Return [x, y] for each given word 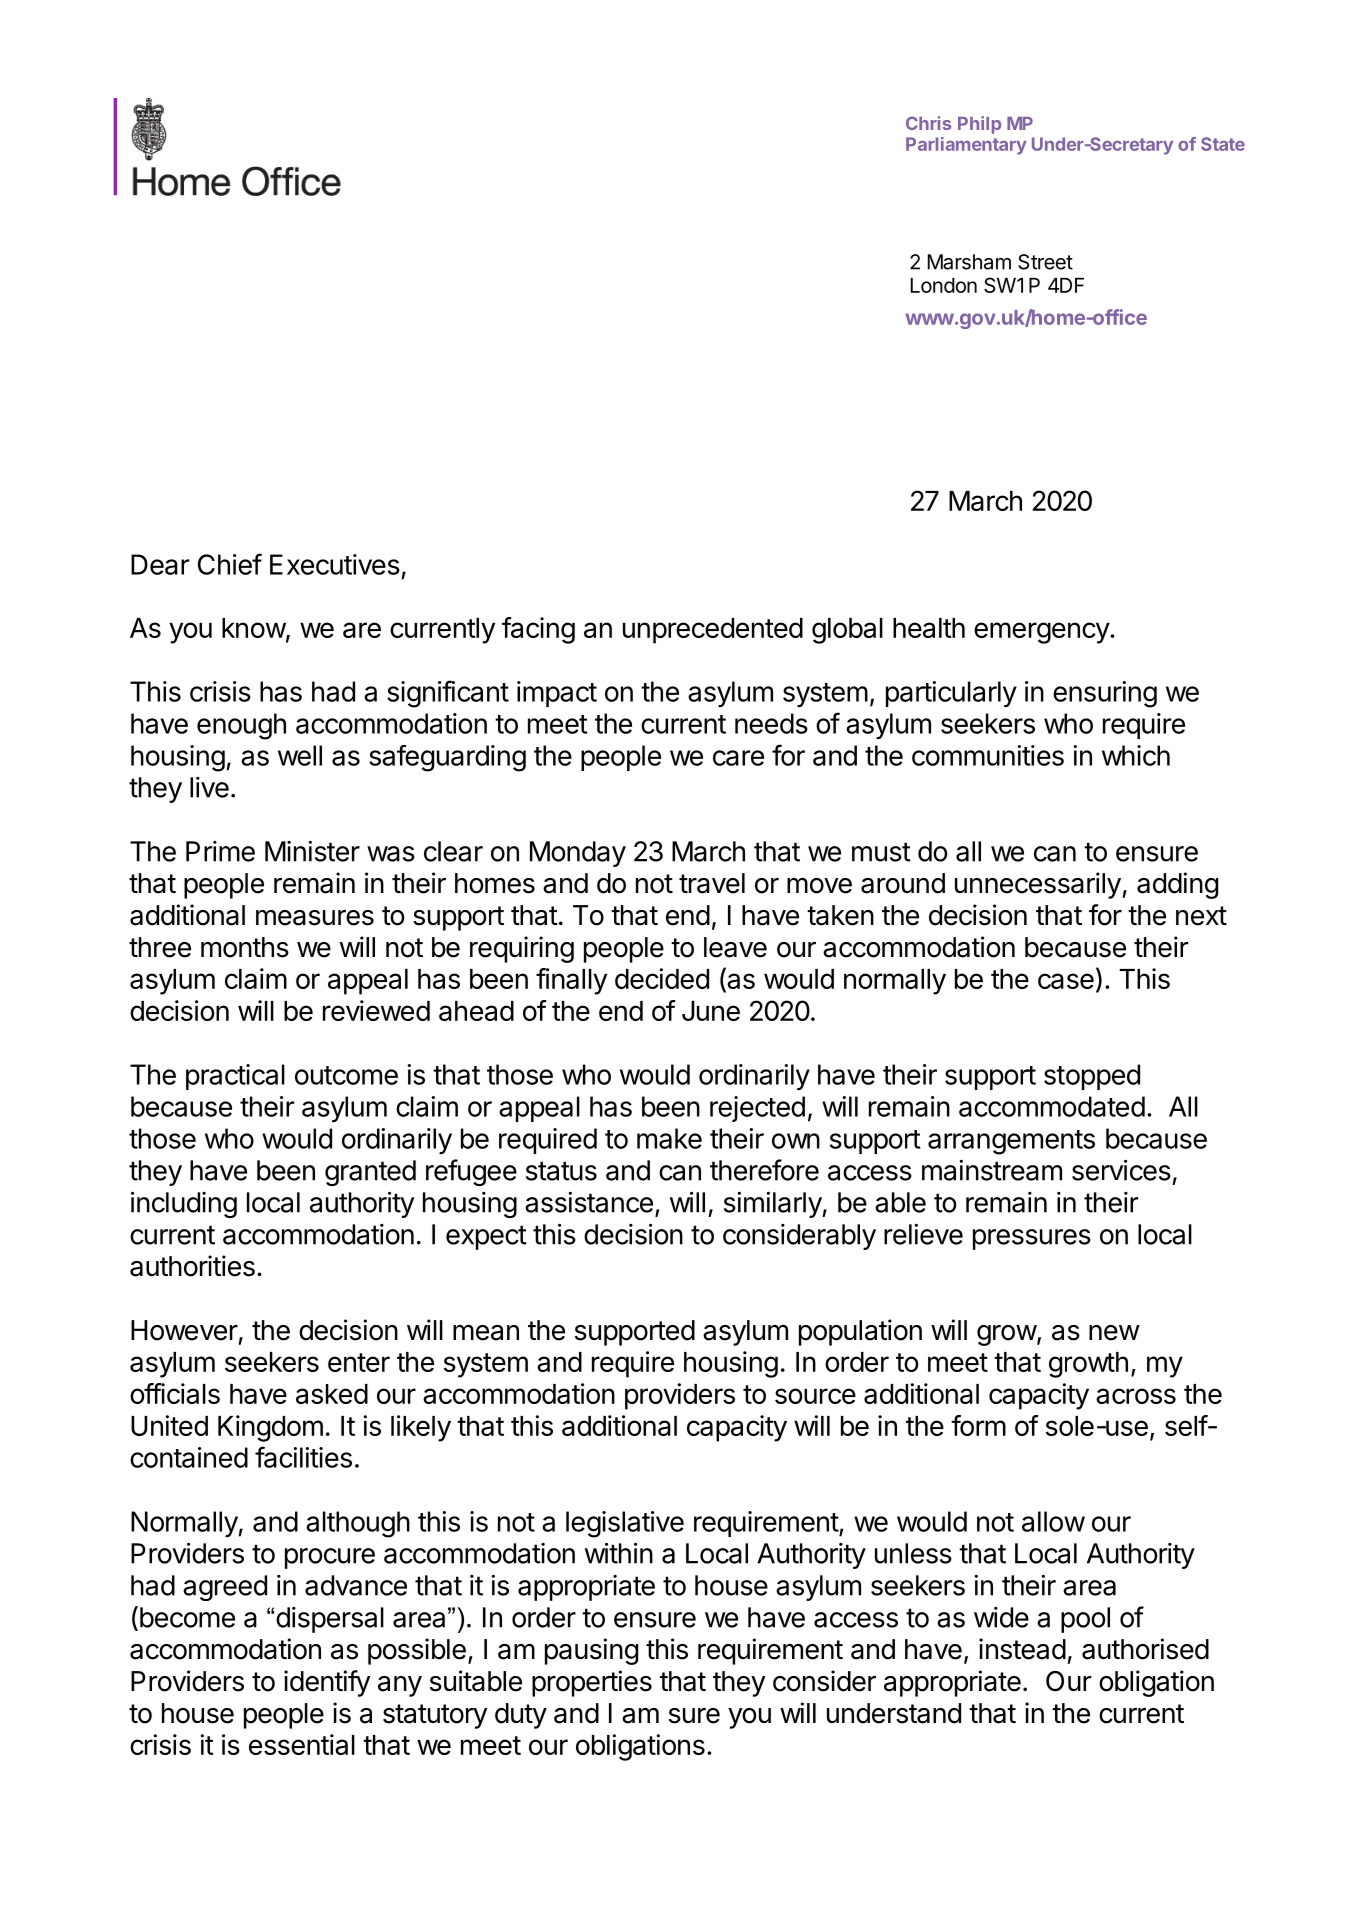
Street [1045, 262]
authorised [1145, 1649]
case [1066, 981]
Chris [928, 123]
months [245, 947]
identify [327, 1683]
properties [592, 1683]
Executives [335, 564]
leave [735, 947]
